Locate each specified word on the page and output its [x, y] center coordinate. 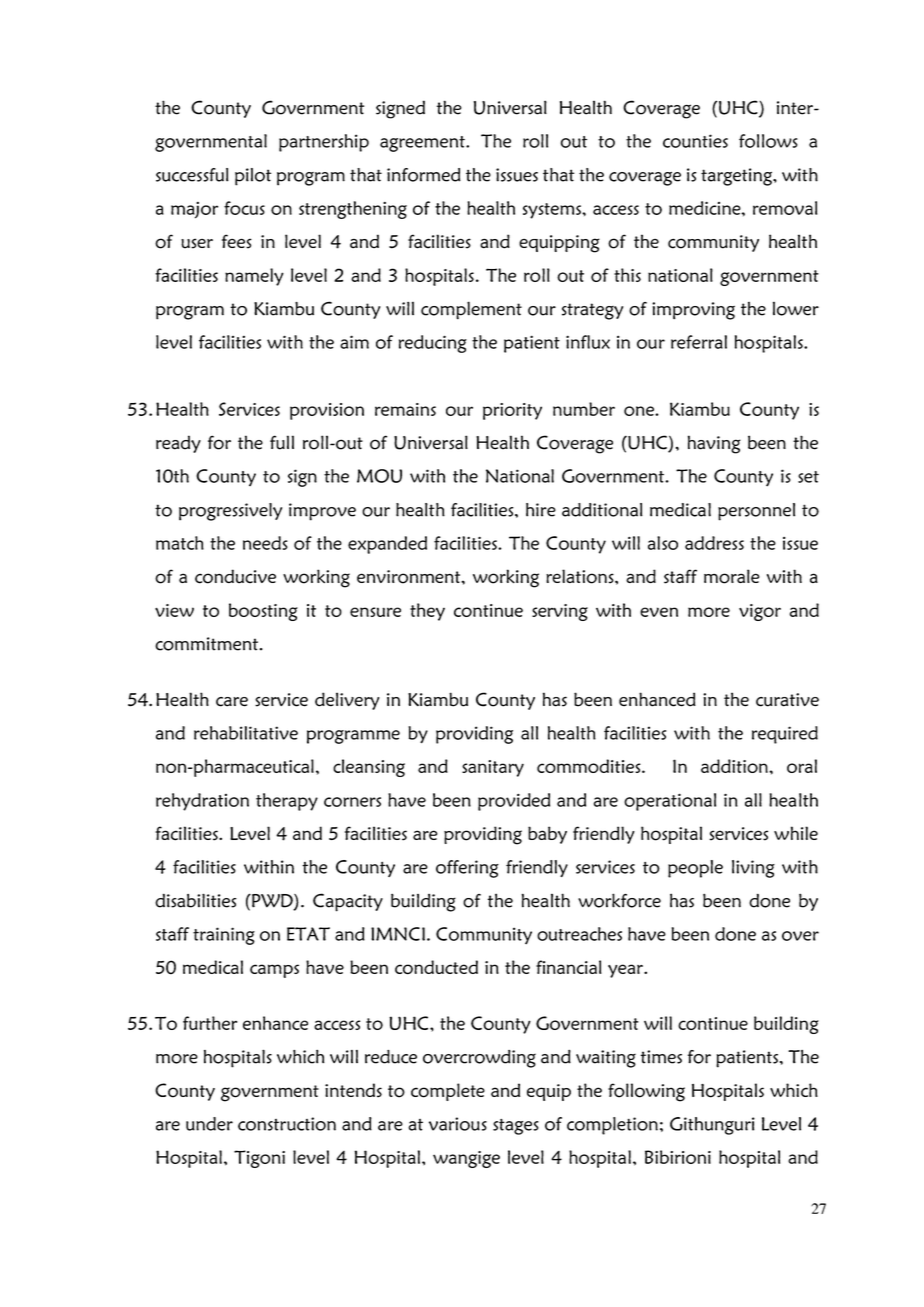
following [646, 1092]
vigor [760, 612]
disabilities [196, 900]
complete [448, 1092]
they [427, 612]
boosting [263, 612]
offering [467, 869]
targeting [737, 177]
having [714, 444]
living [753, 869]
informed [424, 175]
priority [512, 411]
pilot [253, 177]
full [282, 442]
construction [287, 1124]
